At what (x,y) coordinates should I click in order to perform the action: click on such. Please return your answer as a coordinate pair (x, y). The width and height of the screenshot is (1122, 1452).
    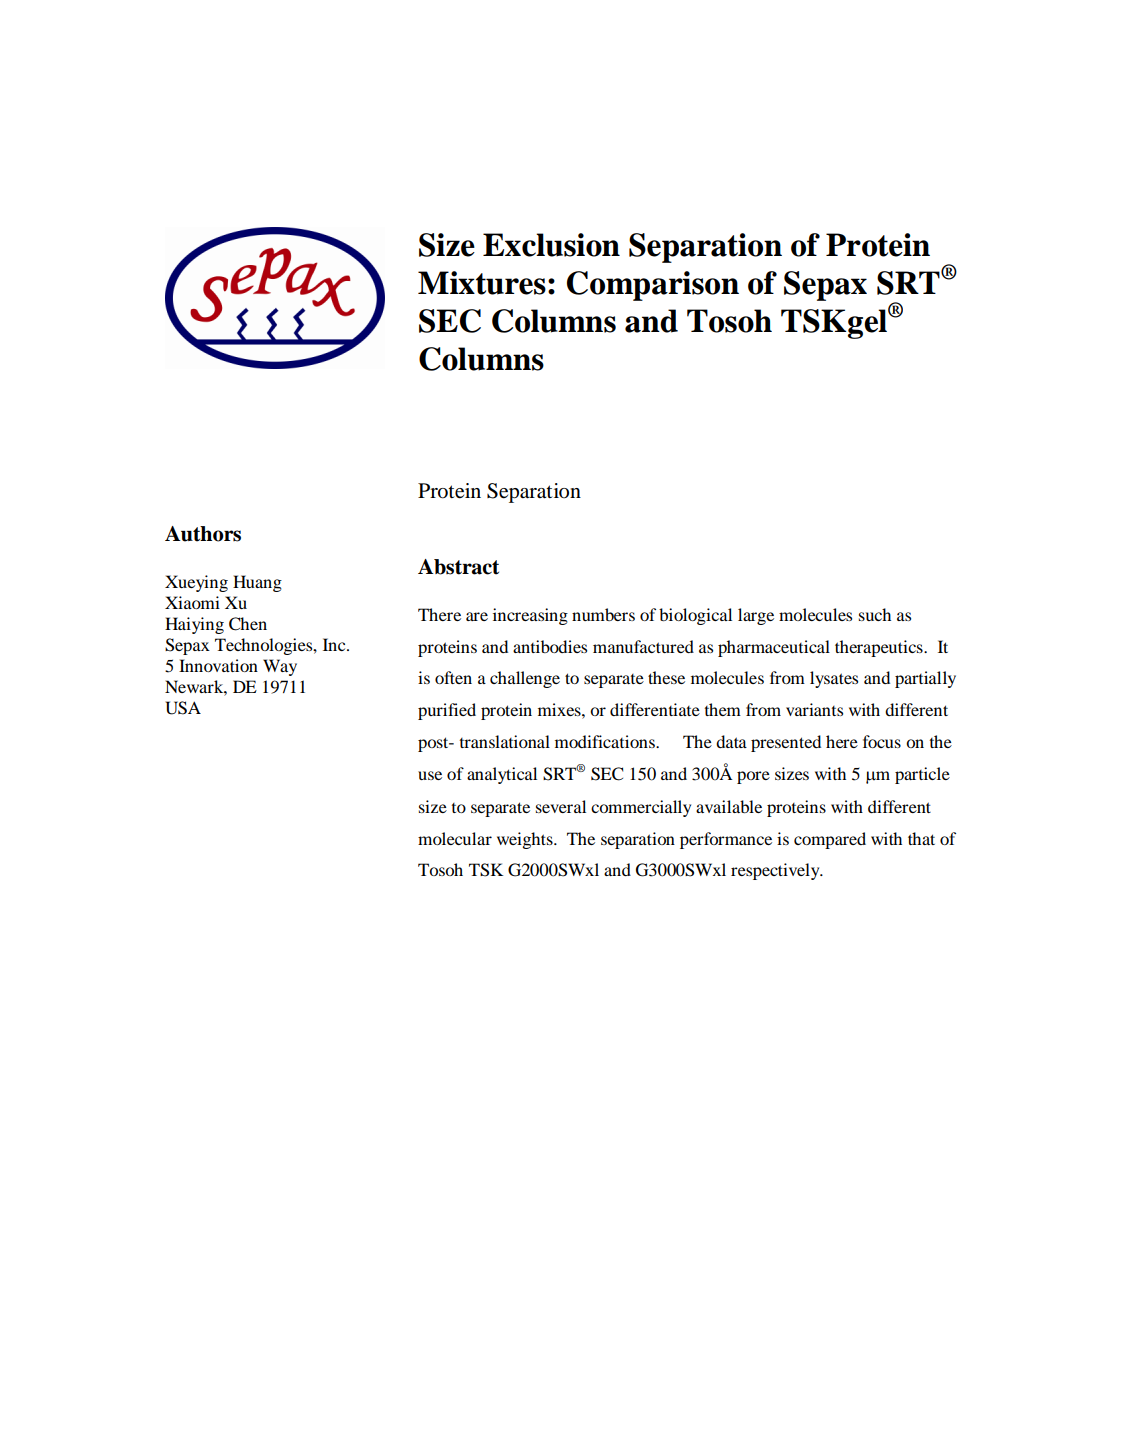
    Looking at the image, I should click on (875, 614).
